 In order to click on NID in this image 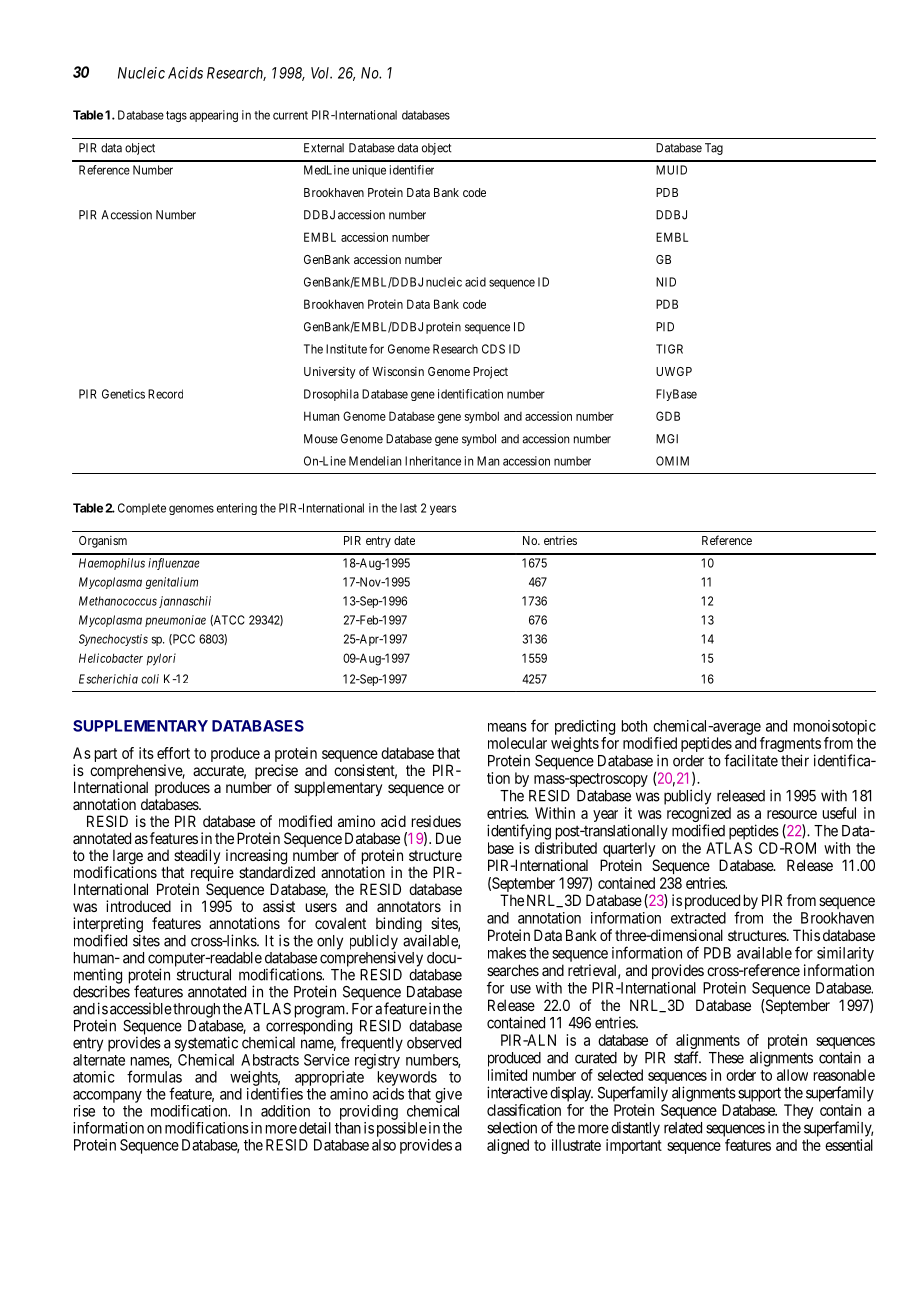, I will do `click(666, 282)`.
